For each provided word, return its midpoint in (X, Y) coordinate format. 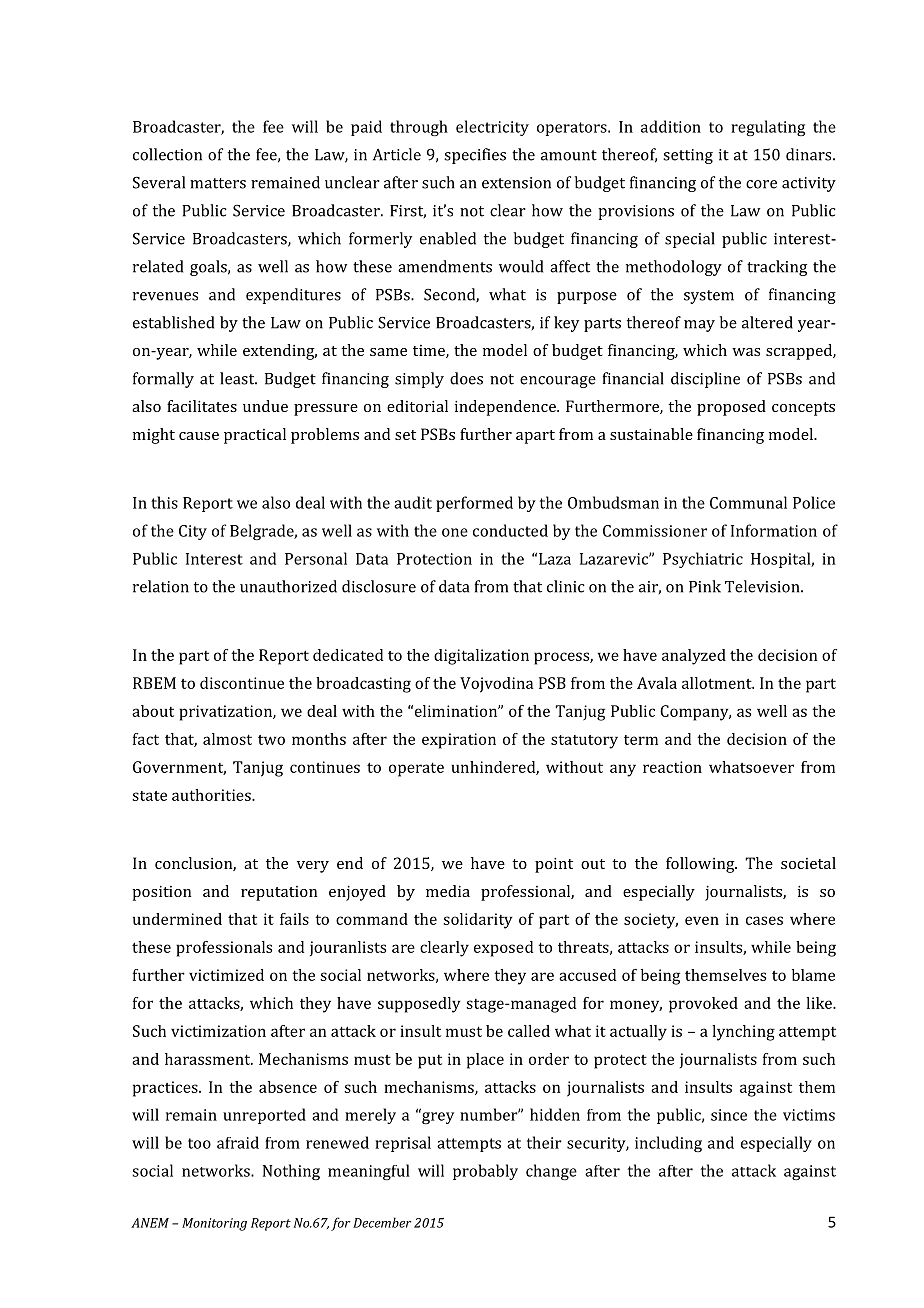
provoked (703, 1005)
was (746, 352)
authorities (212, 795)
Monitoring (214, 1224)
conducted (510, 530)
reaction (672, 767)
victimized (226, 975)
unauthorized (288, 586)
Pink (705, 586)
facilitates (202, 406)
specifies (475, 156)
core (761, 184)
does (466, 378)
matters (218, 183)
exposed (503, 949)
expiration (459, 741)
